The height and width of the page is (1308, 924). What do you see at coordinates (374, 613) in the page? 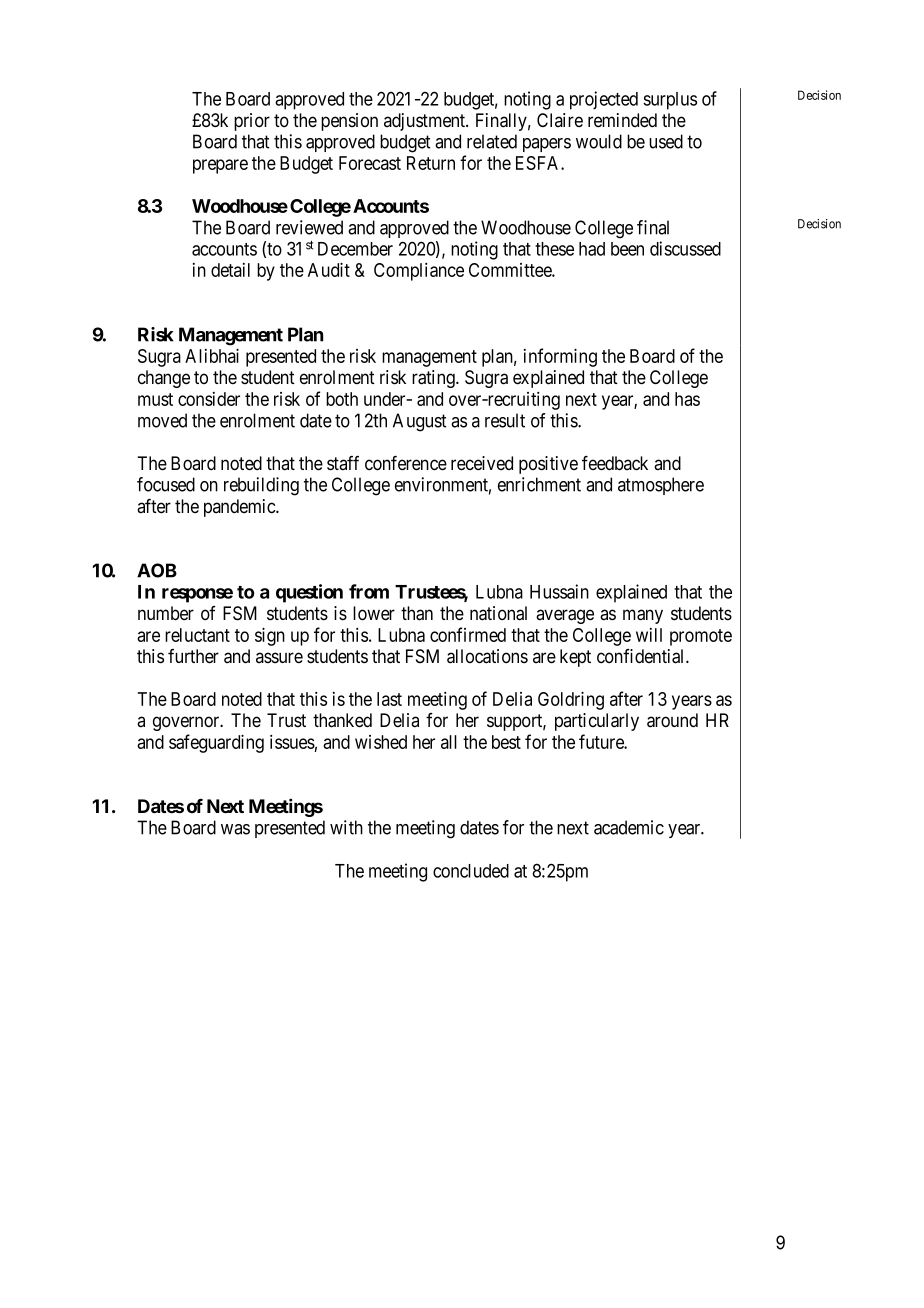
I see `lower` at bounding box center [374, 613].
